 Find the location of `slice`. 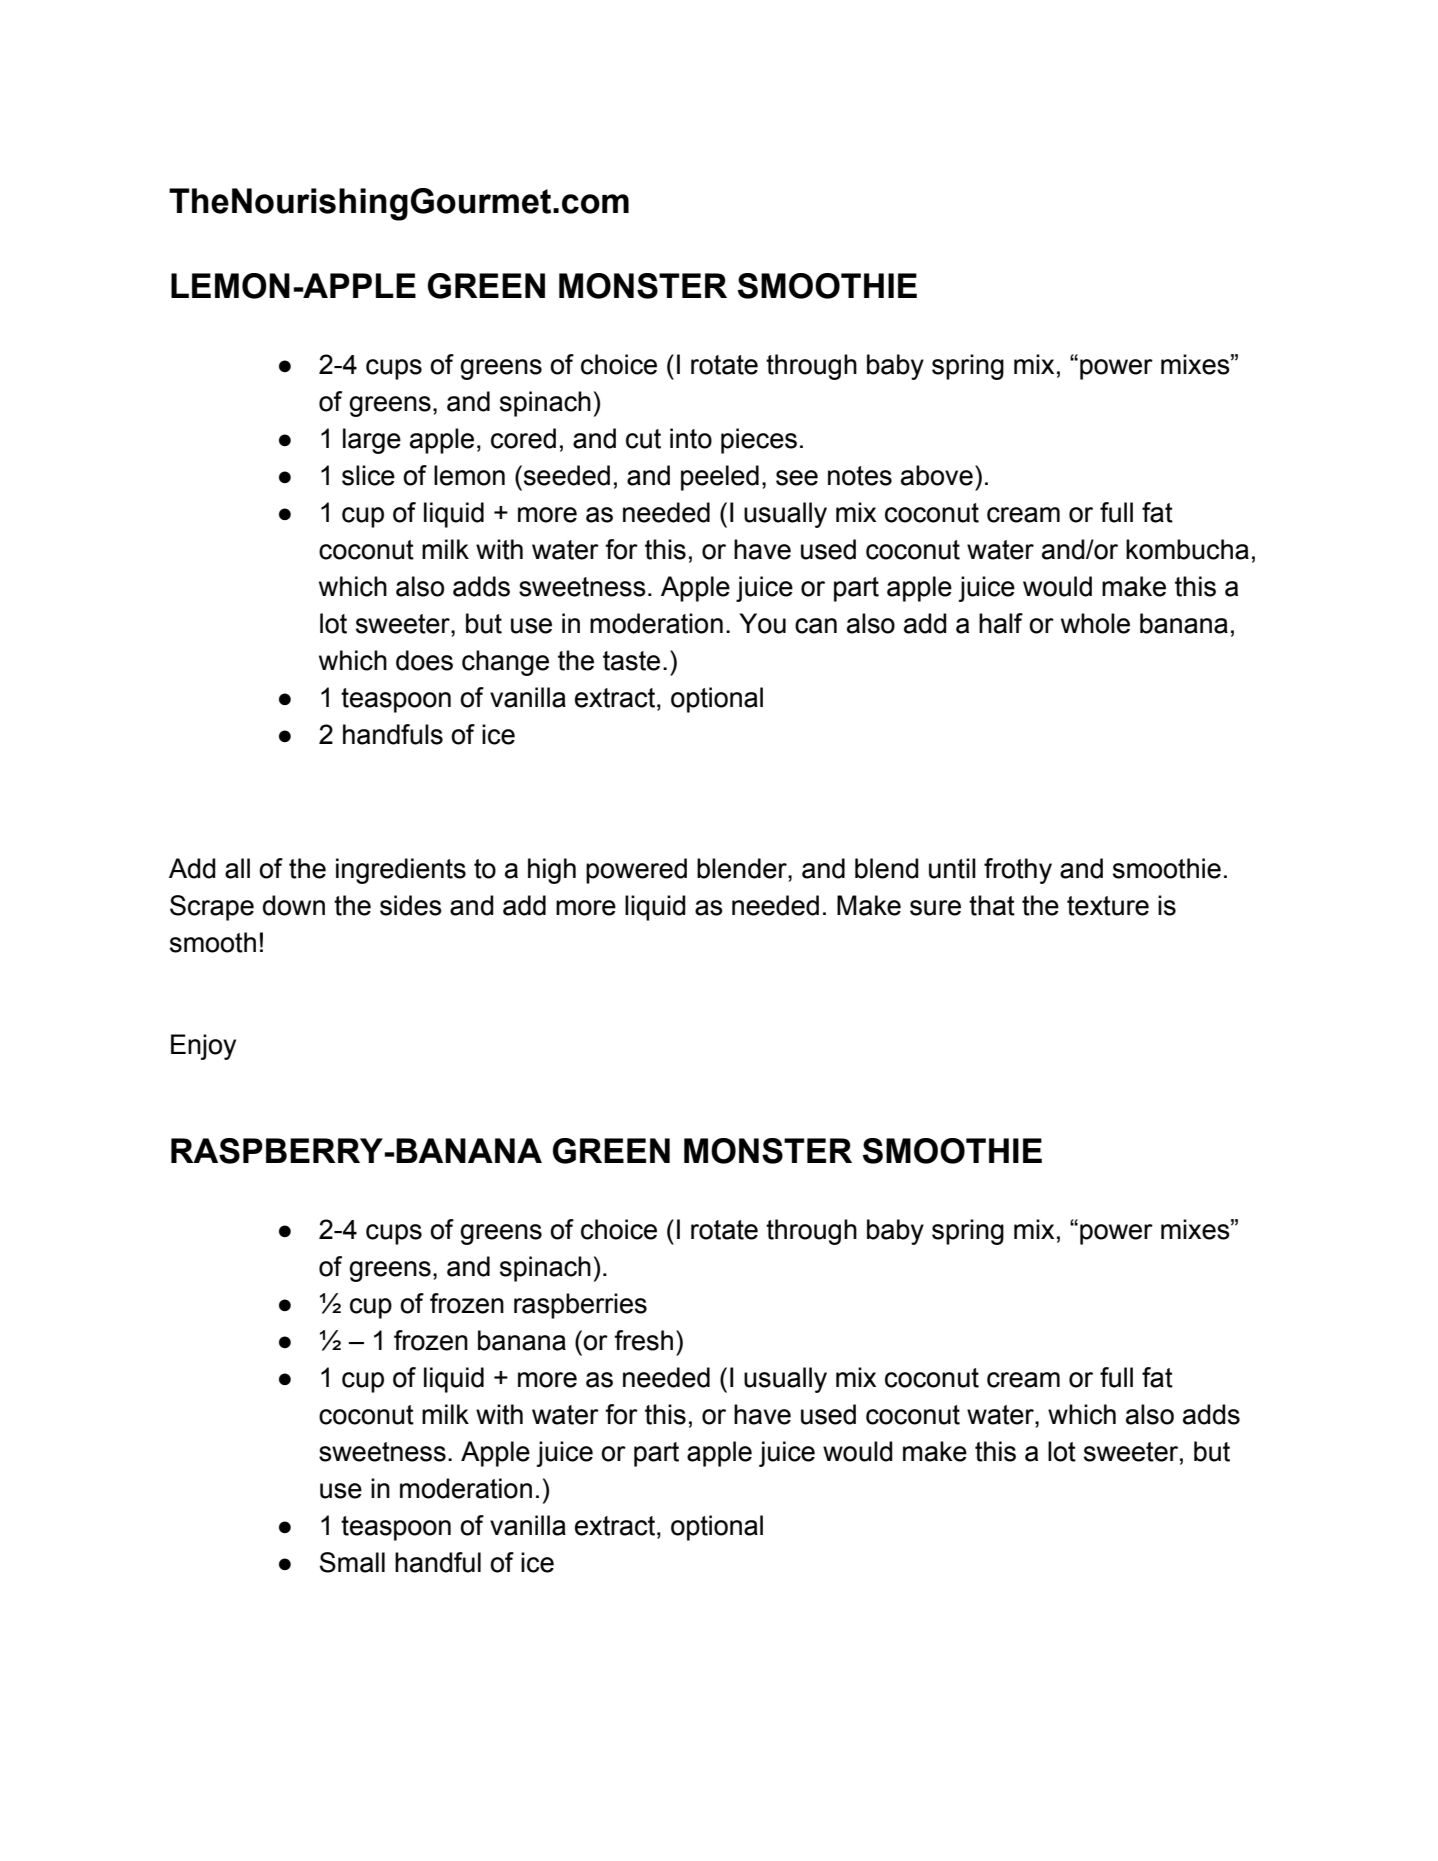

slice is located at coordinates (368, 475).
